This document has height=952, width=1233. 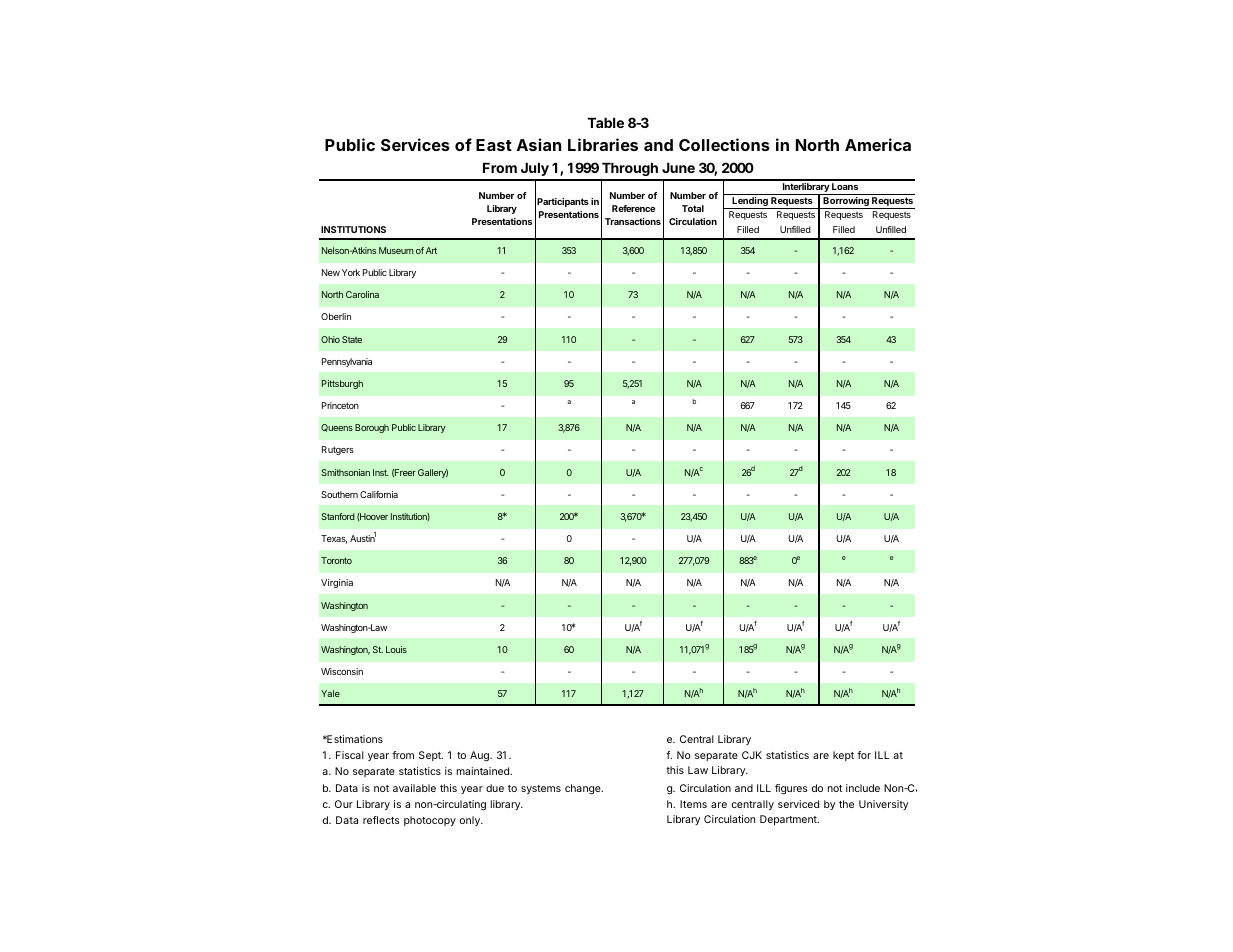 What do you see at coordinates (415, 144) in the document?
I see `Services` at bounding box center [415, 144].
